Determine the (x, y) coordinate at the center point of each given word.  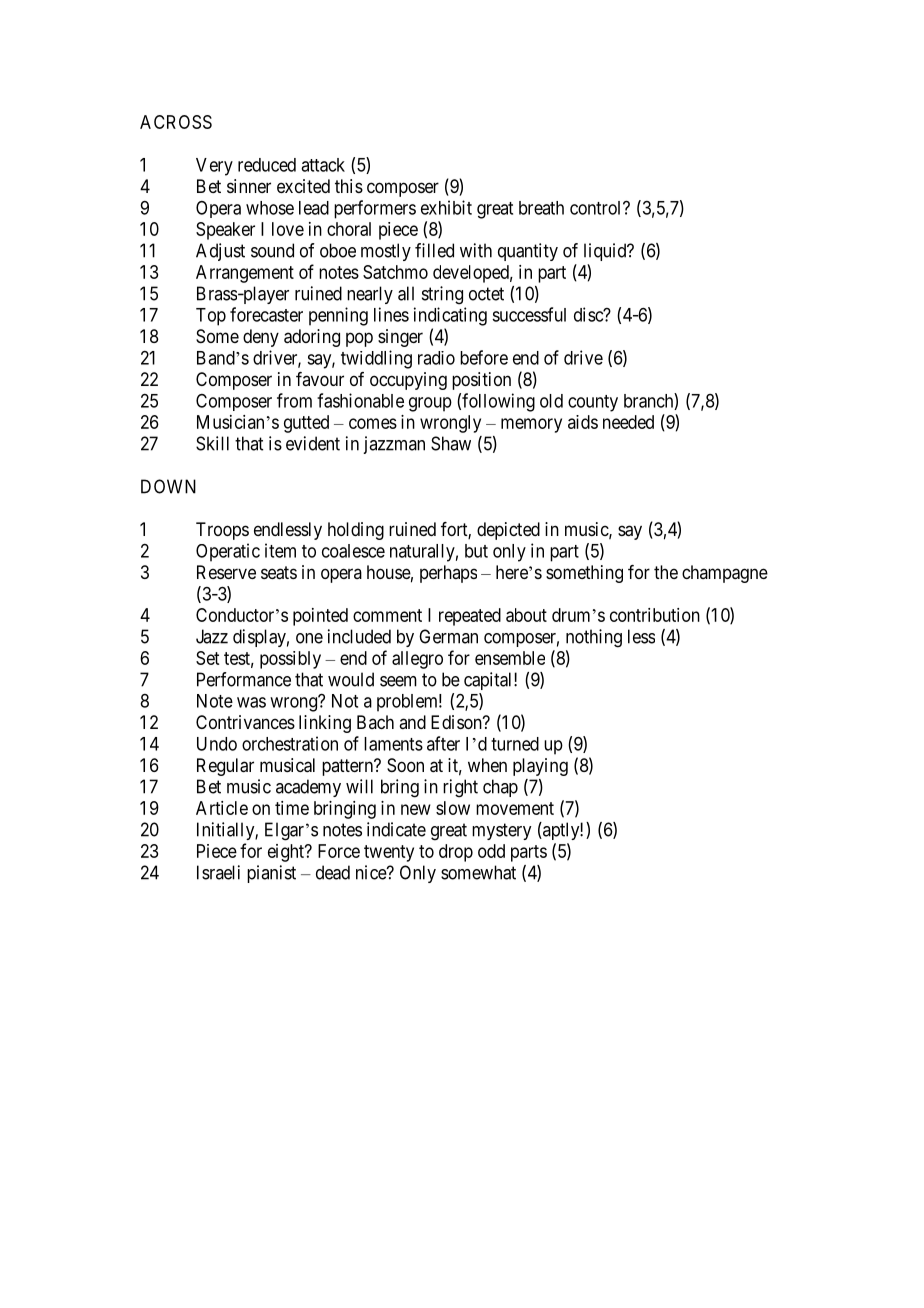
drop (456, 853)
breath (541, 208)
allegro (417, 660)
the (666, 572)
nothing (594, 638)
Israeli (218, 872)
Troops (222, 531)
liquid (606, 252)
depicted (508, 531)
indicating (450, 316)
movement (515, 808)
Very (214, 167)
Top (211, 317)
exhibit (446, 207)
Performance (244, 679)
